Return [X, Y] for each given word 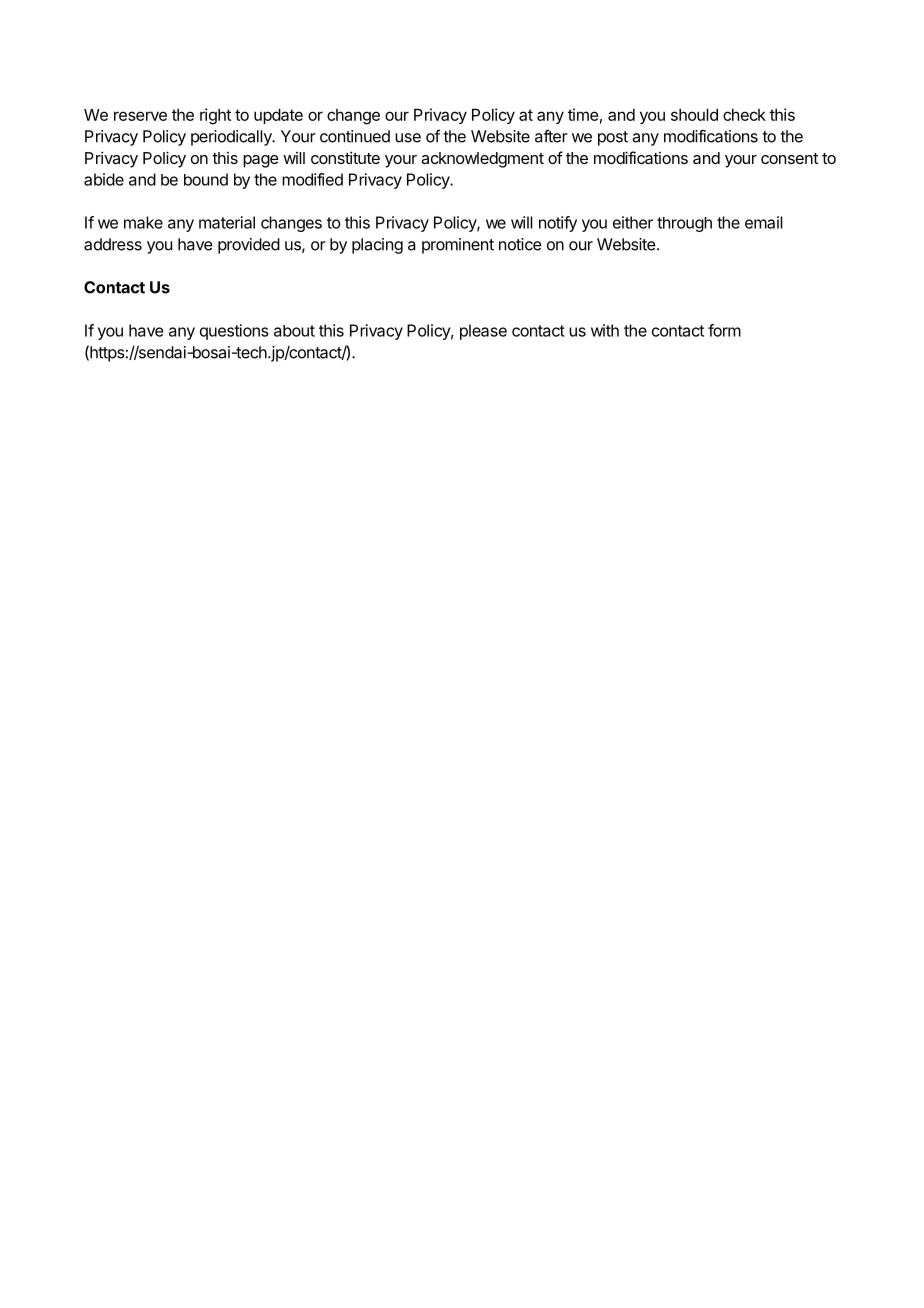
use [408, 138]
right [215, 116]
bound [206, 179]
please [483, 332]
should [694, 115]
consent [789, 158]
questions [234, 332]
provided [249, 246]
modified [312, 179]
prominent [458, 246]
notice [520, 244]
